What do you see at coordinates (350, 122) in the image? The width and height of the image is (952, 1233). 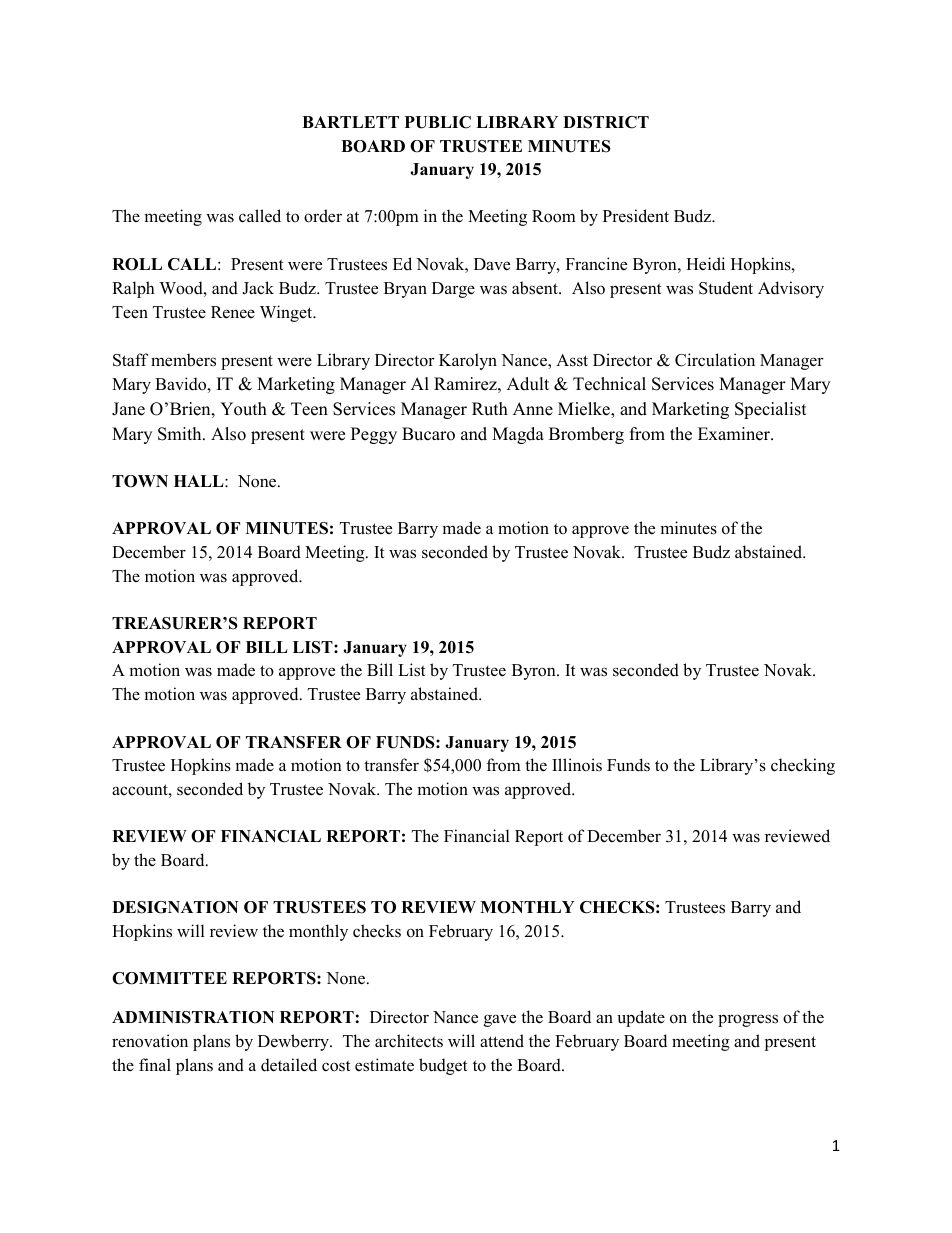 I see `BARTLETT` at bounding box center [350, 122].
